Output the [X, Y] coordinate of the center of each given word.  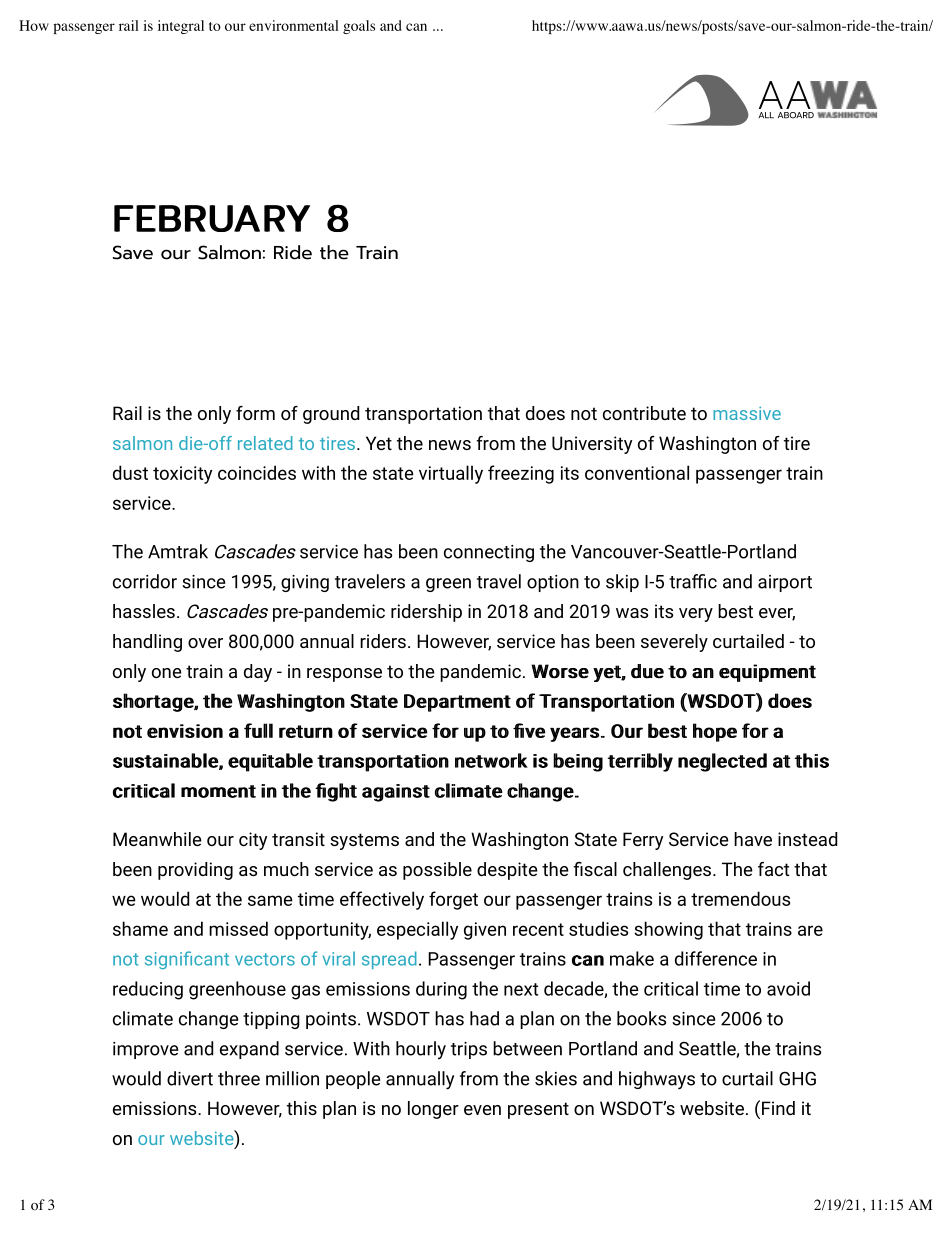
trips [469, 1050]
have [753, 839]
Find [778, 1108]
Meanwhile [157, 839]
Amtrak [178, 551]
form [255, 413]
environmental [294, 25]
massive [747, 413]
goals [359, 27]
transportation [423, 415]
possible [437, 871]
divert [190, 1078]
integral [181, 27]
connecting [489, 553]
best [735, 611]
